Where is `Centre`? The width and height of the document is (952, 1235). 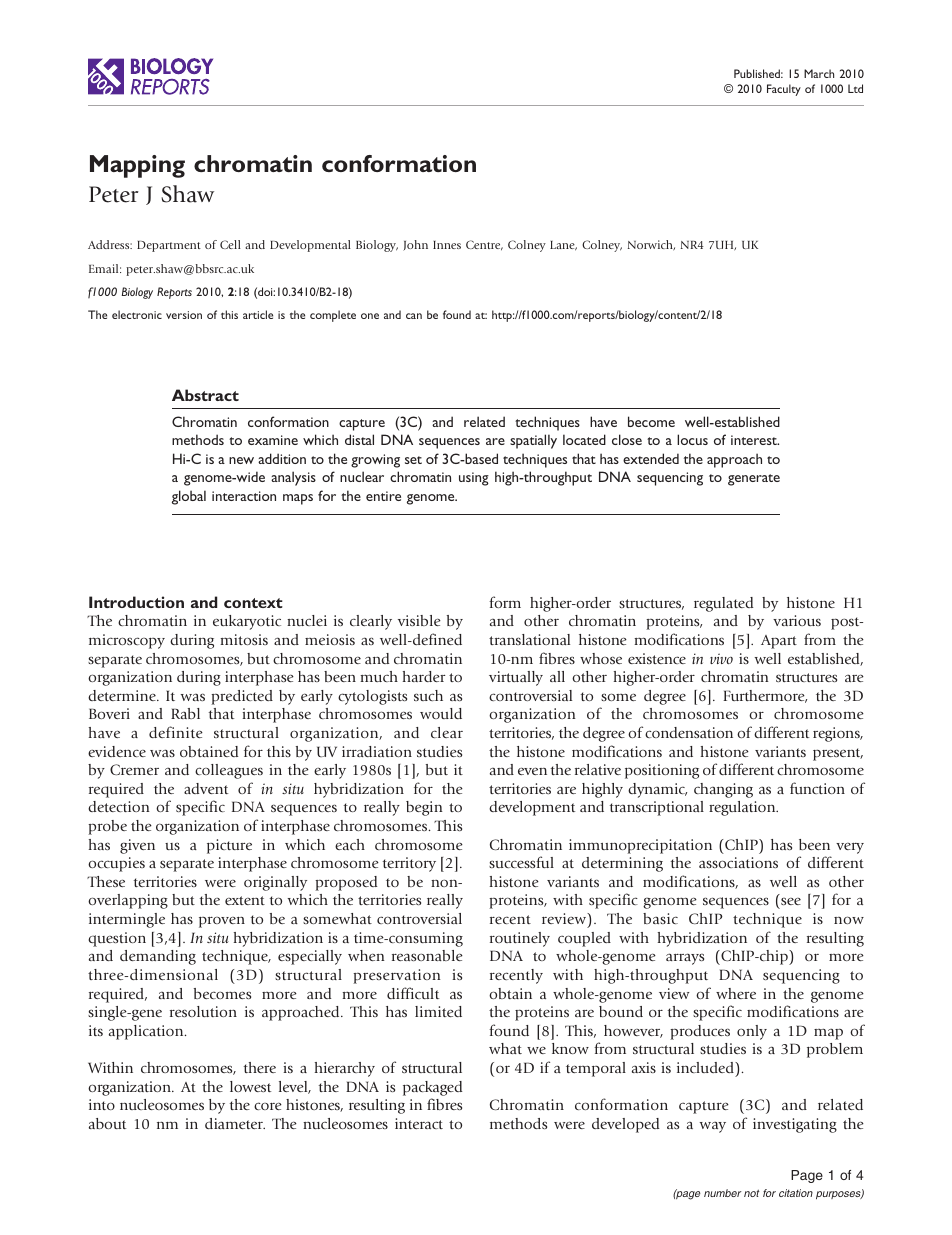 Centre is located at coordinates (484, 245).
